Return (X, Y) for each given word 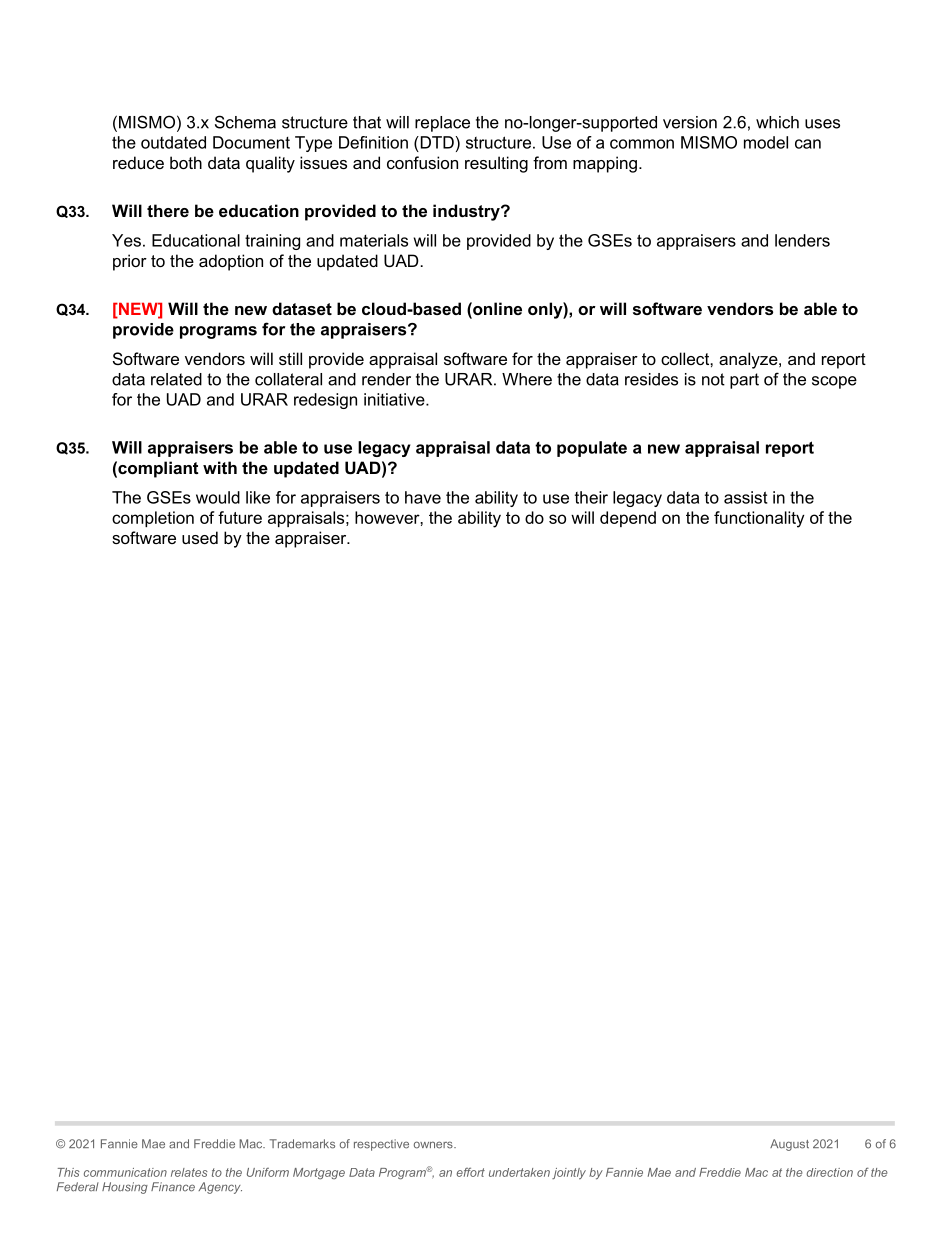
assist (746, 497)
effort (470, 1172)
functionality (759, 519)
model (766, 142)
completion (153, 519)
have (423, 497)
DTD (436, 142)
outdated (173, 142)
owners (434, 1145)
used (200, 537)
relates (189, 1172)
